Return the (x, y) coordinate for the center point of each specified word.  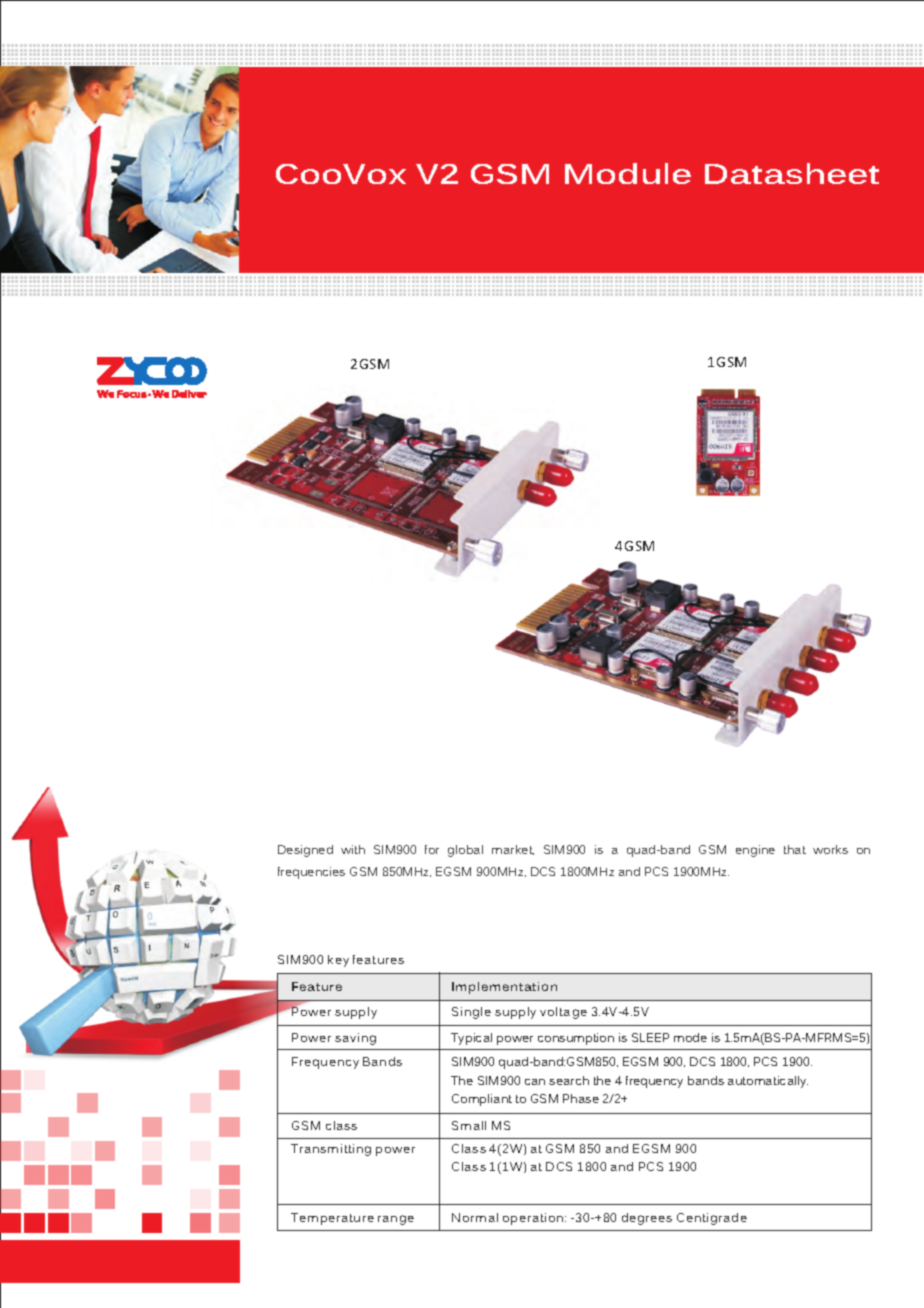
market (513, 850)
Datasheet (792, 173)
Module (628, 173)
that (795, 849)
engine (755, 851)
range (396, 1220)
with (353, 849)
